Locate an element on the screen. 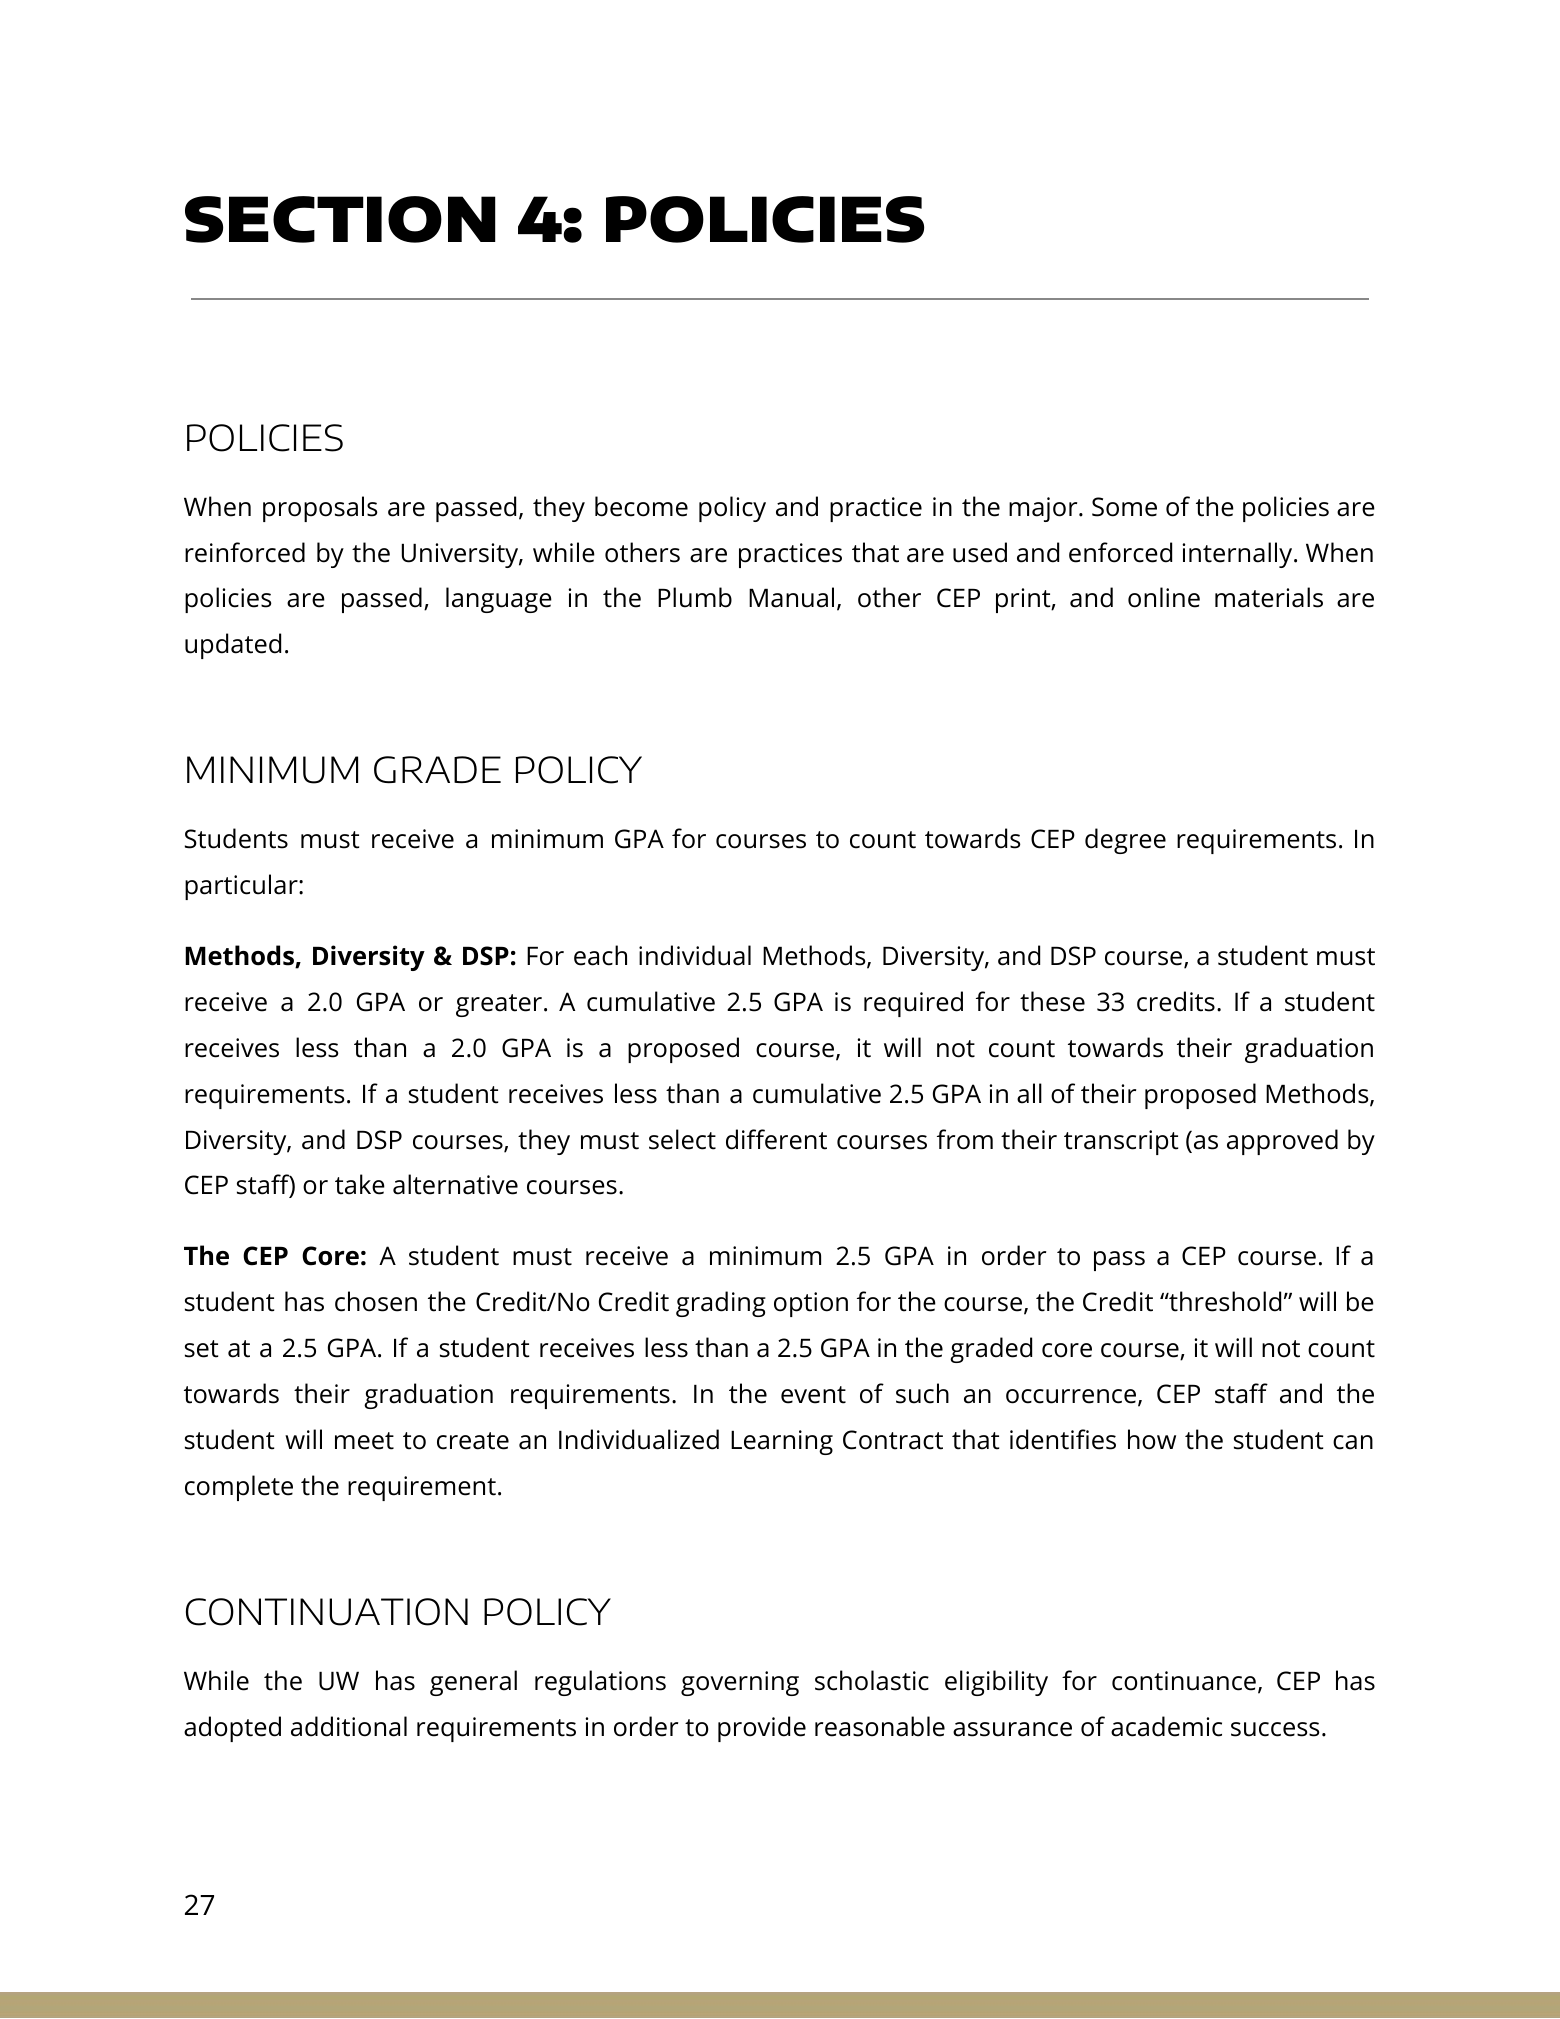  required is located at coordinates (913, 1004).
